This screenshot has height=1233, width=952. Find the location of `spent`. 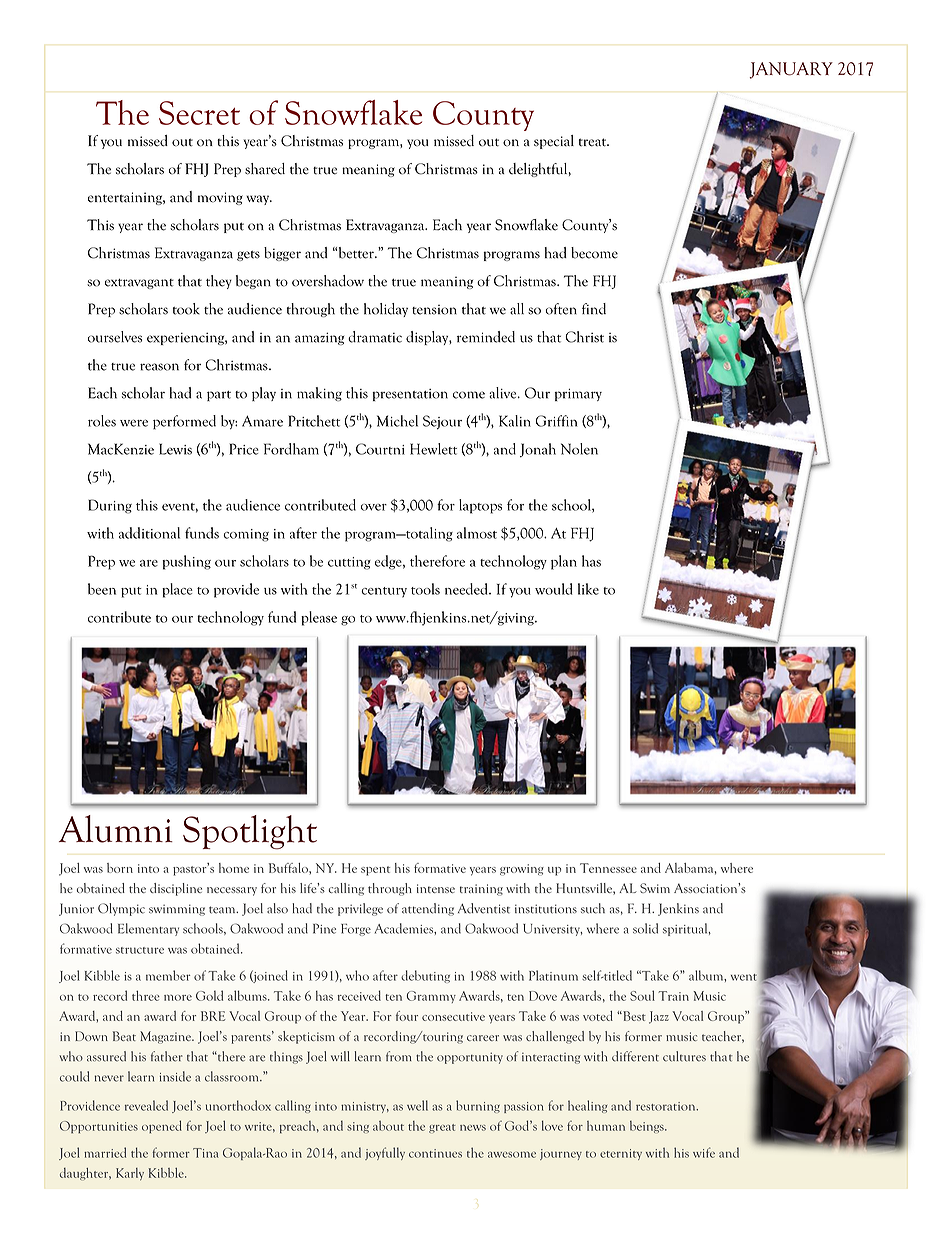

spent is located at coordinates (375, 871).
